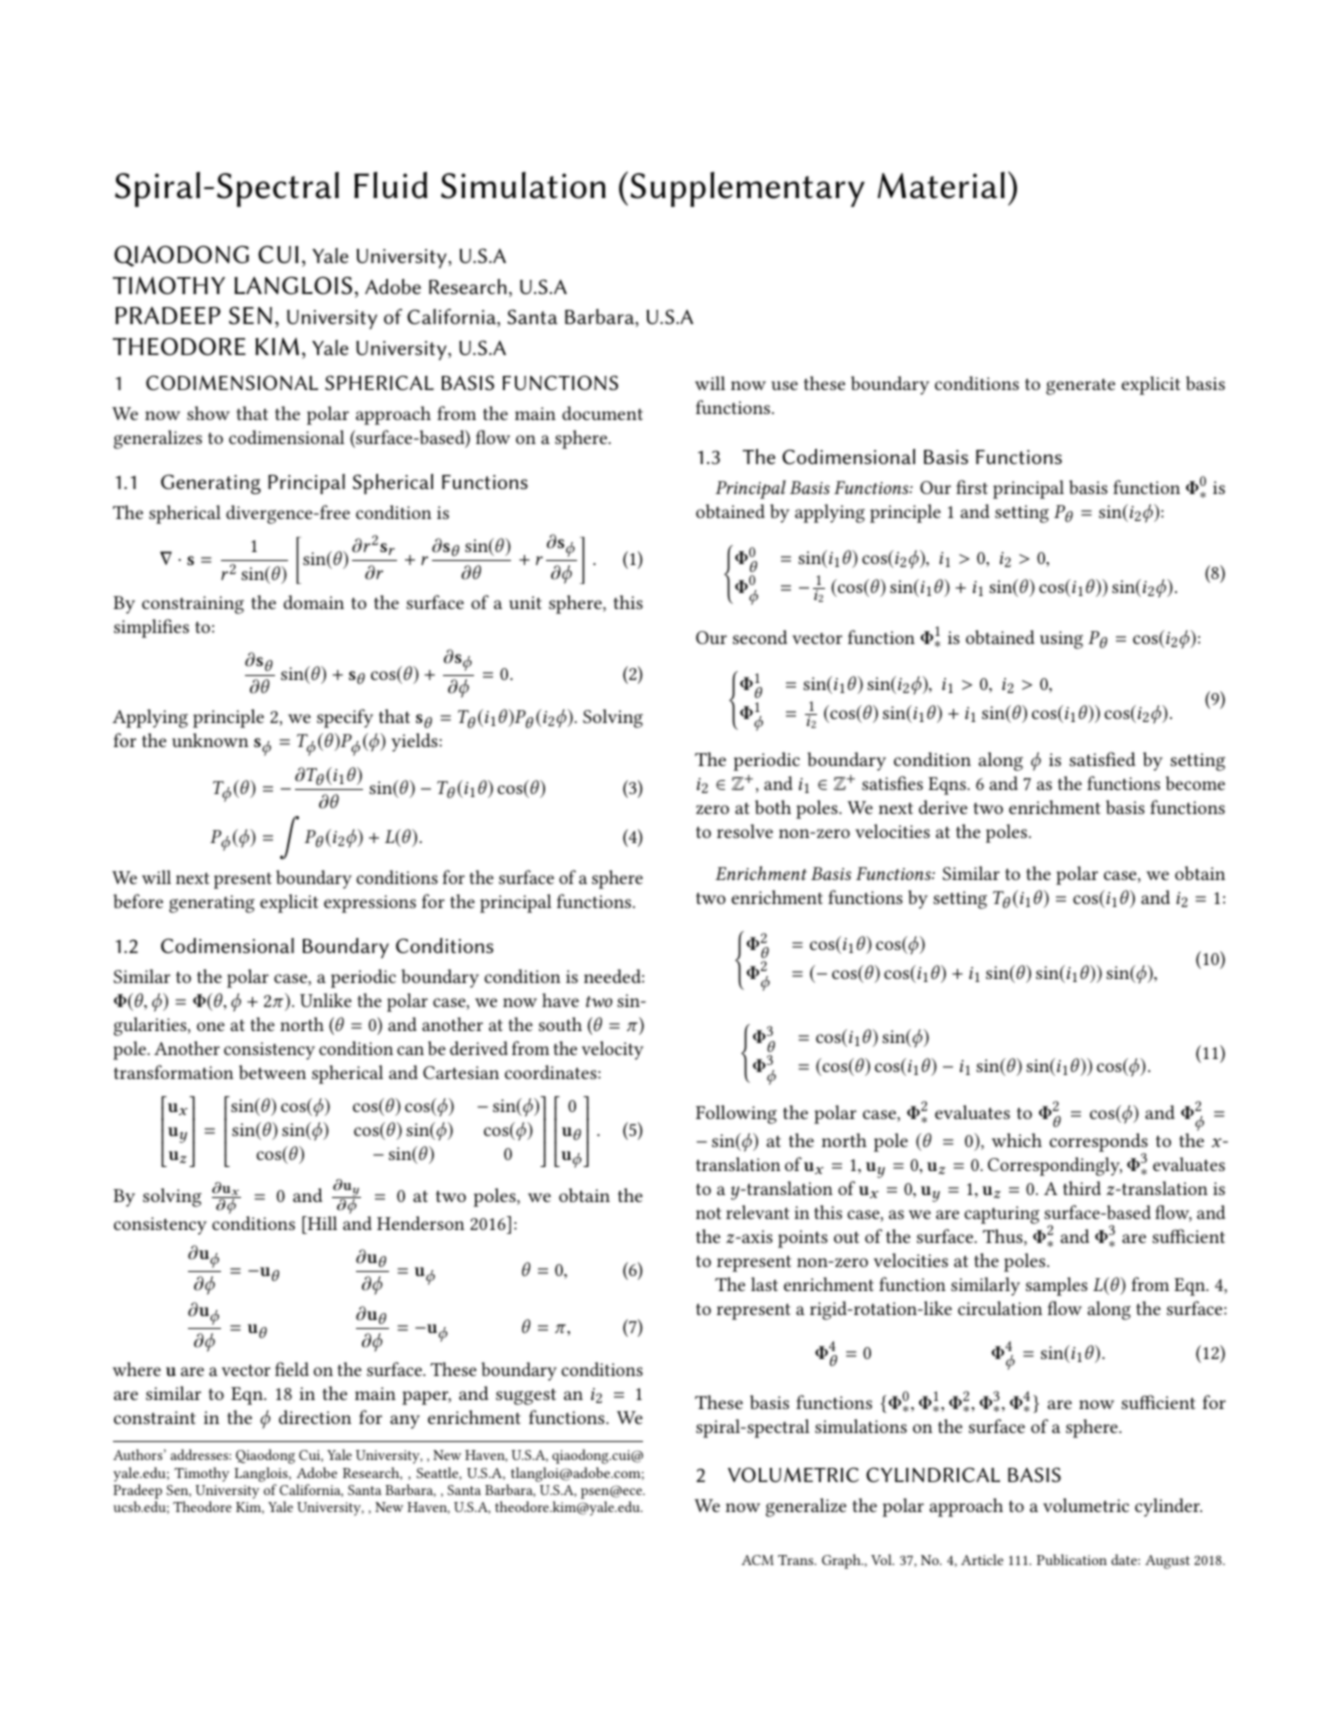 The width and height of the page is (1339, 1733). Describe the element at coordinates (315, 1417) in the page. I see `direction` at that location.
